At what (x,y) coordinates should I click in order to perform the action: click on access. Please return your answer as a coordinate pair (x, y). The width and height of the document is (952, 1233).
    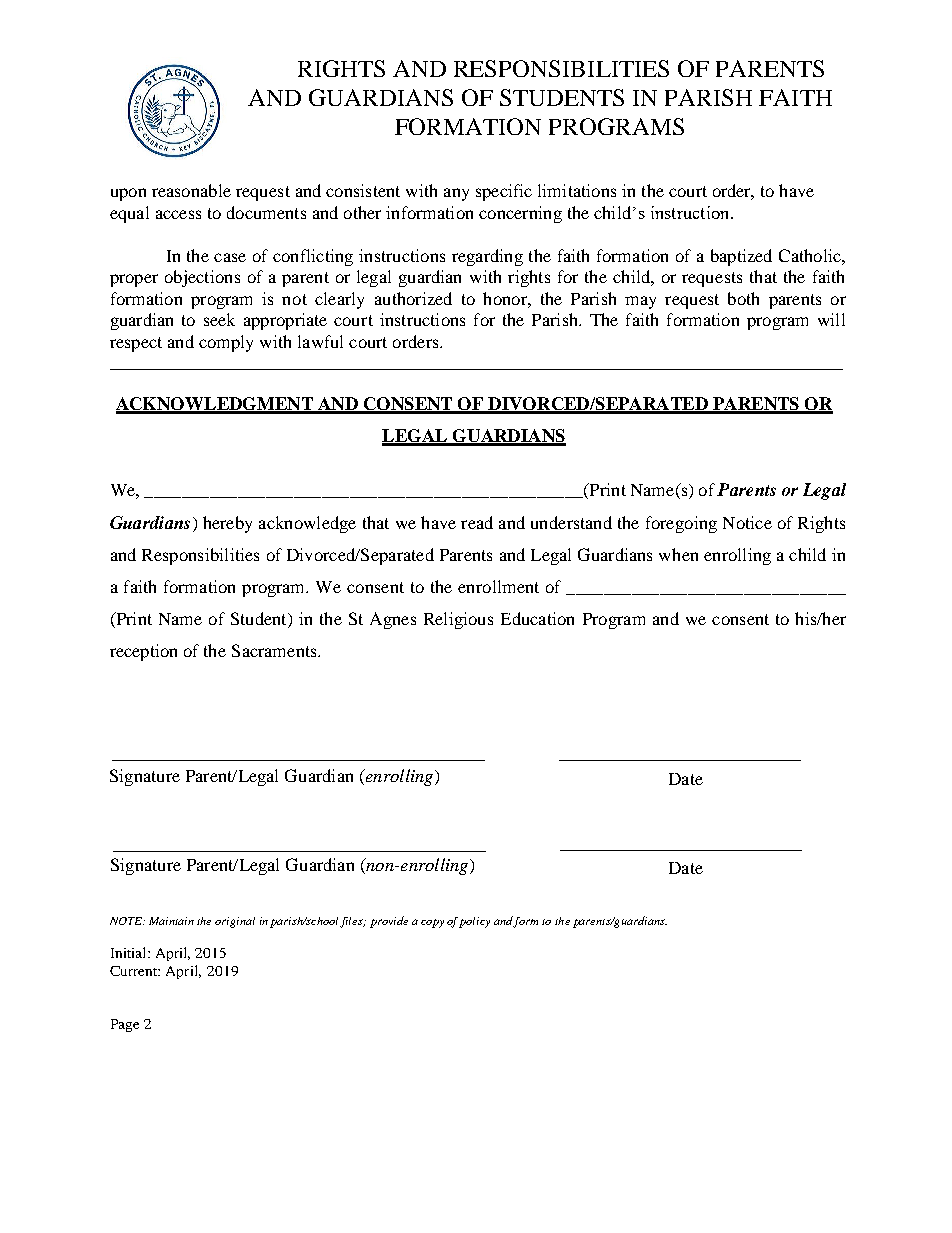
    Looking at the image, I should click on (178, 214).
